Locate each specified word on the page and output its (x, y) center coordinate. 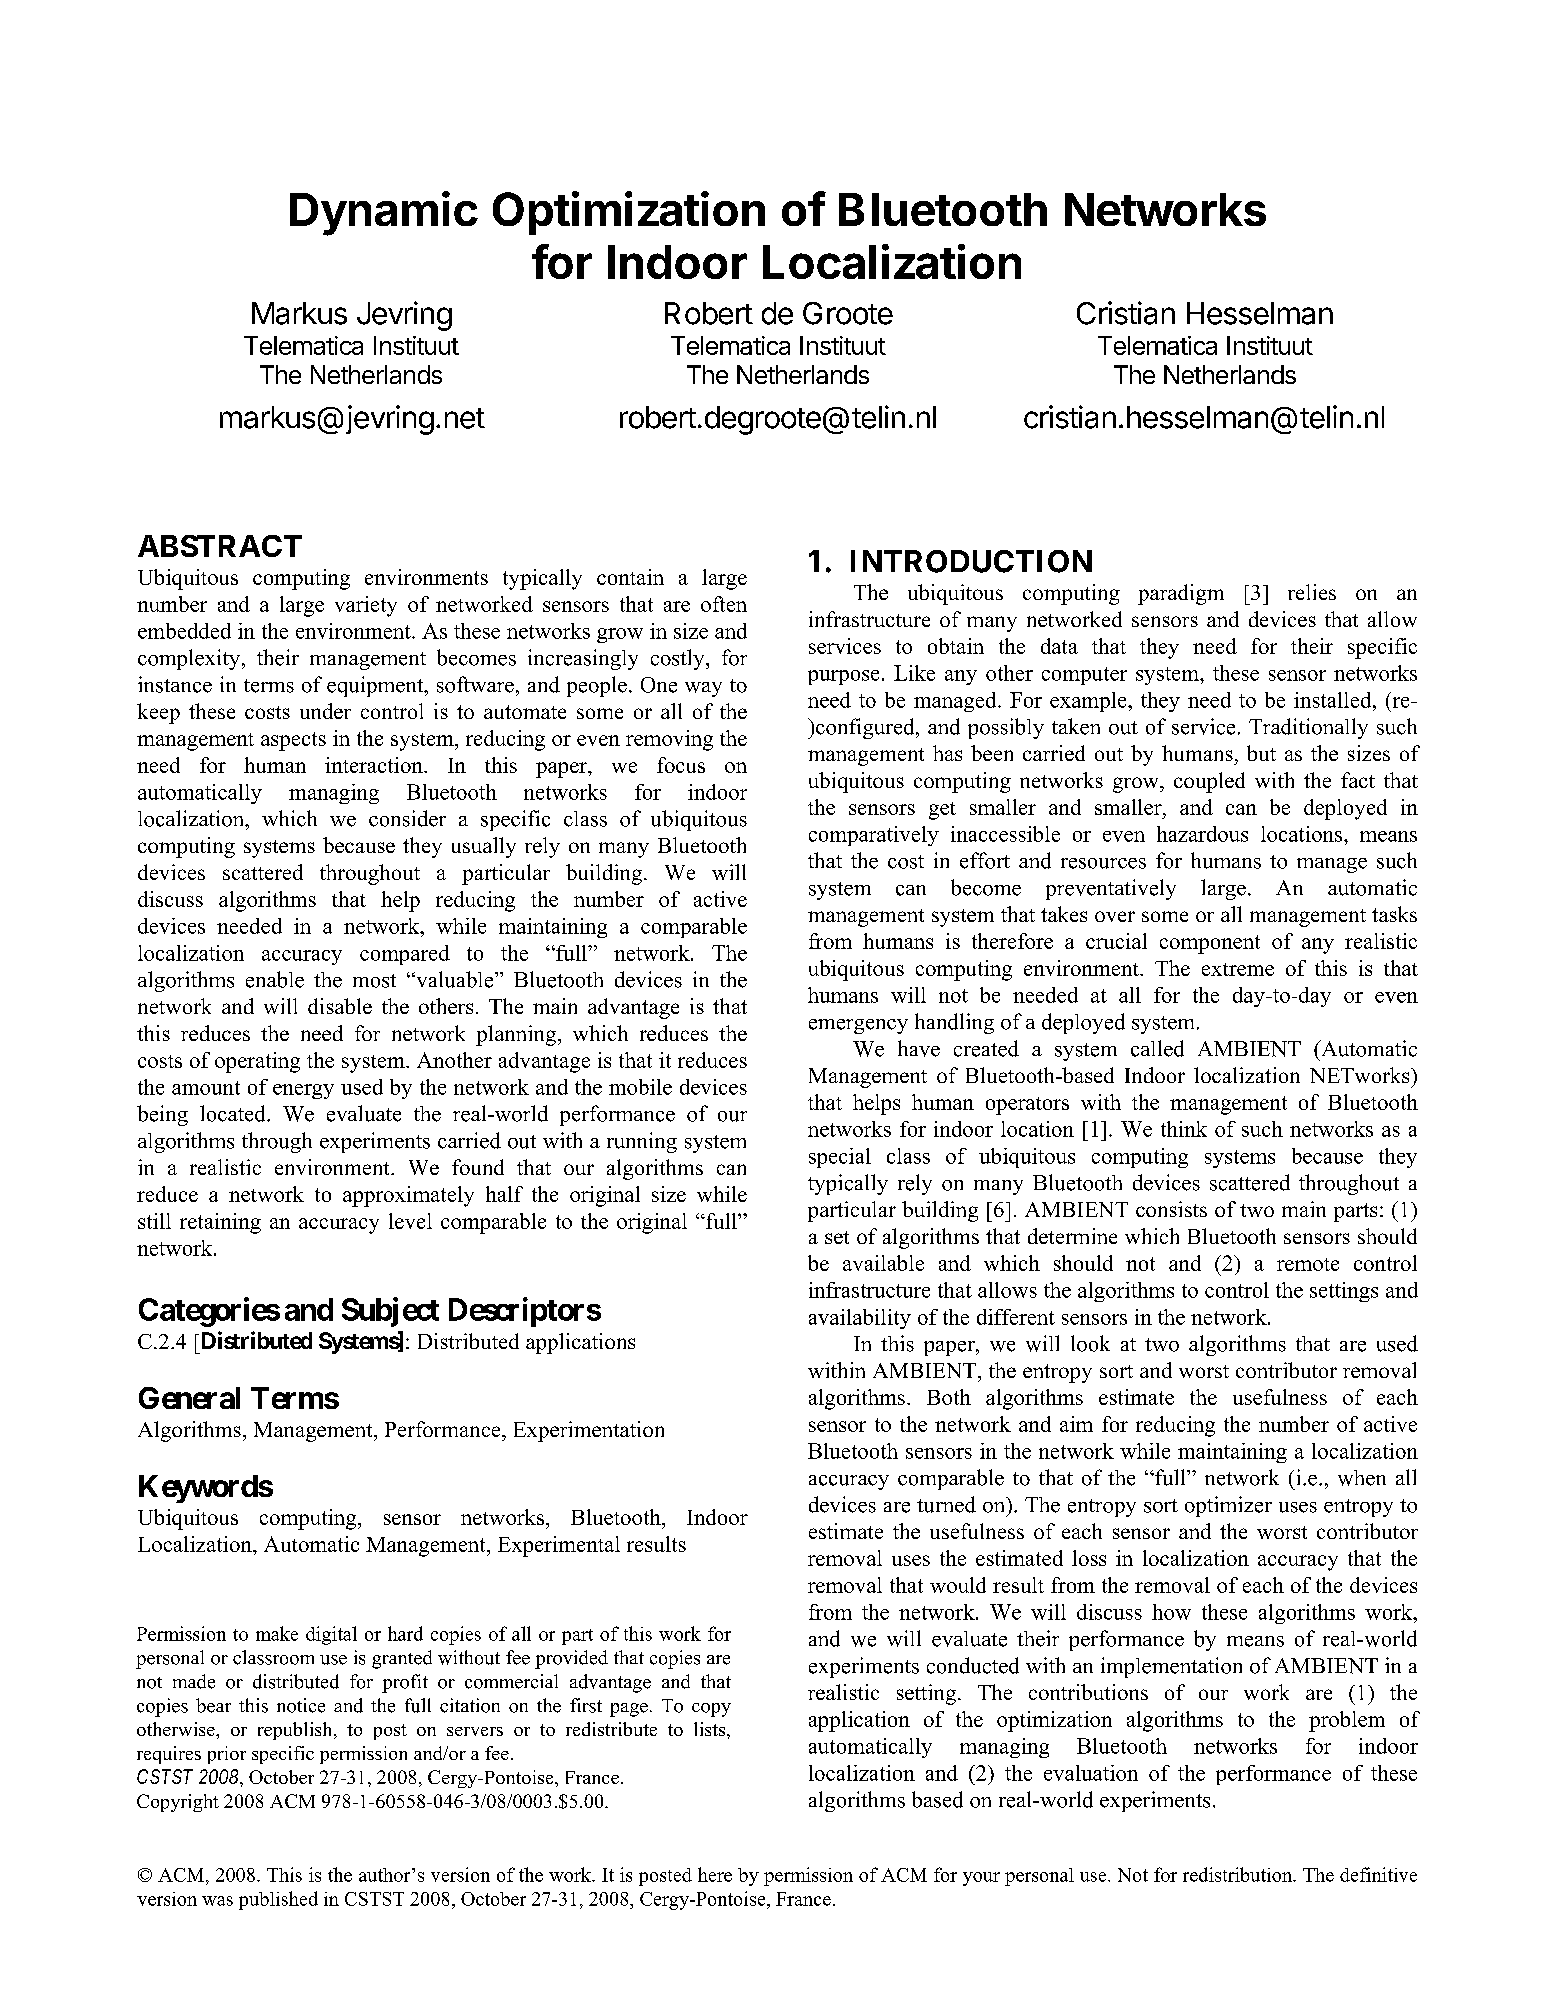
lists (711, 1729)
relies (1312, 592)
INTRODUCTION (971, 561)
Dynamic (384, 213)
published (278, 1900)
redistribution (1238, 1874)
